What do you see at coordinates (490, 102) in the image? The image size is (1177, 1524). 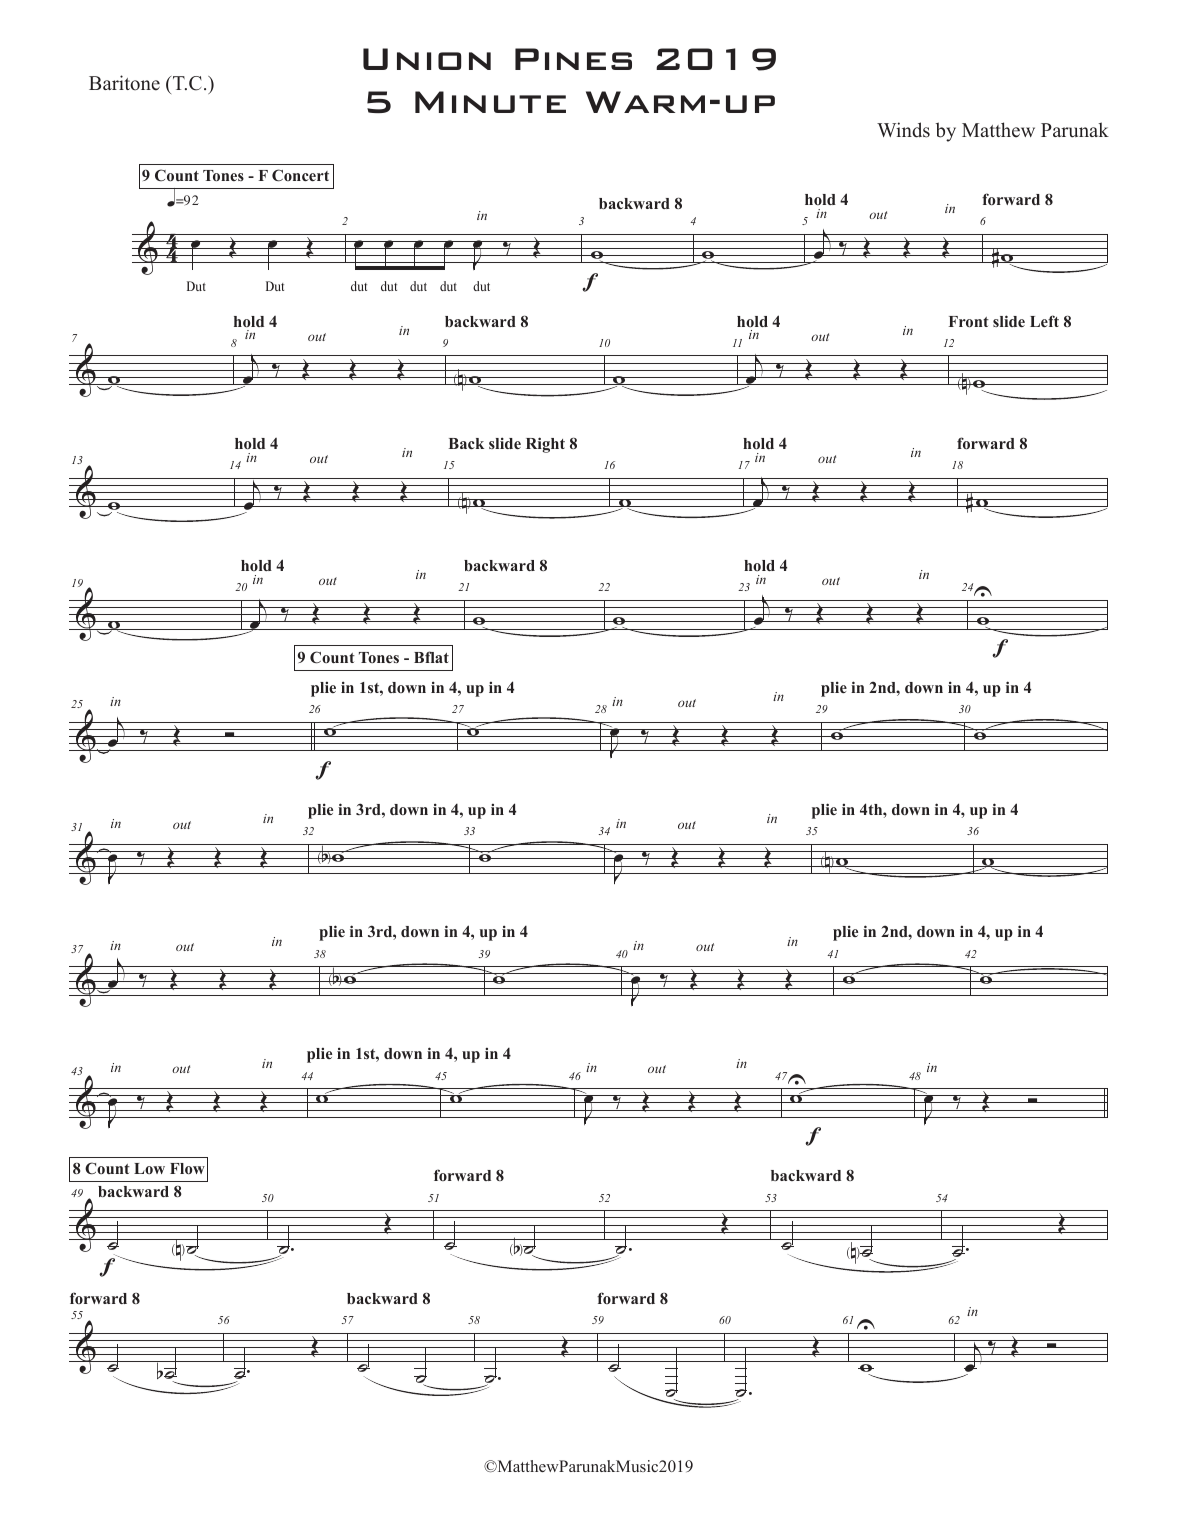 I see `Minute` at bounding box center [490, 102].
